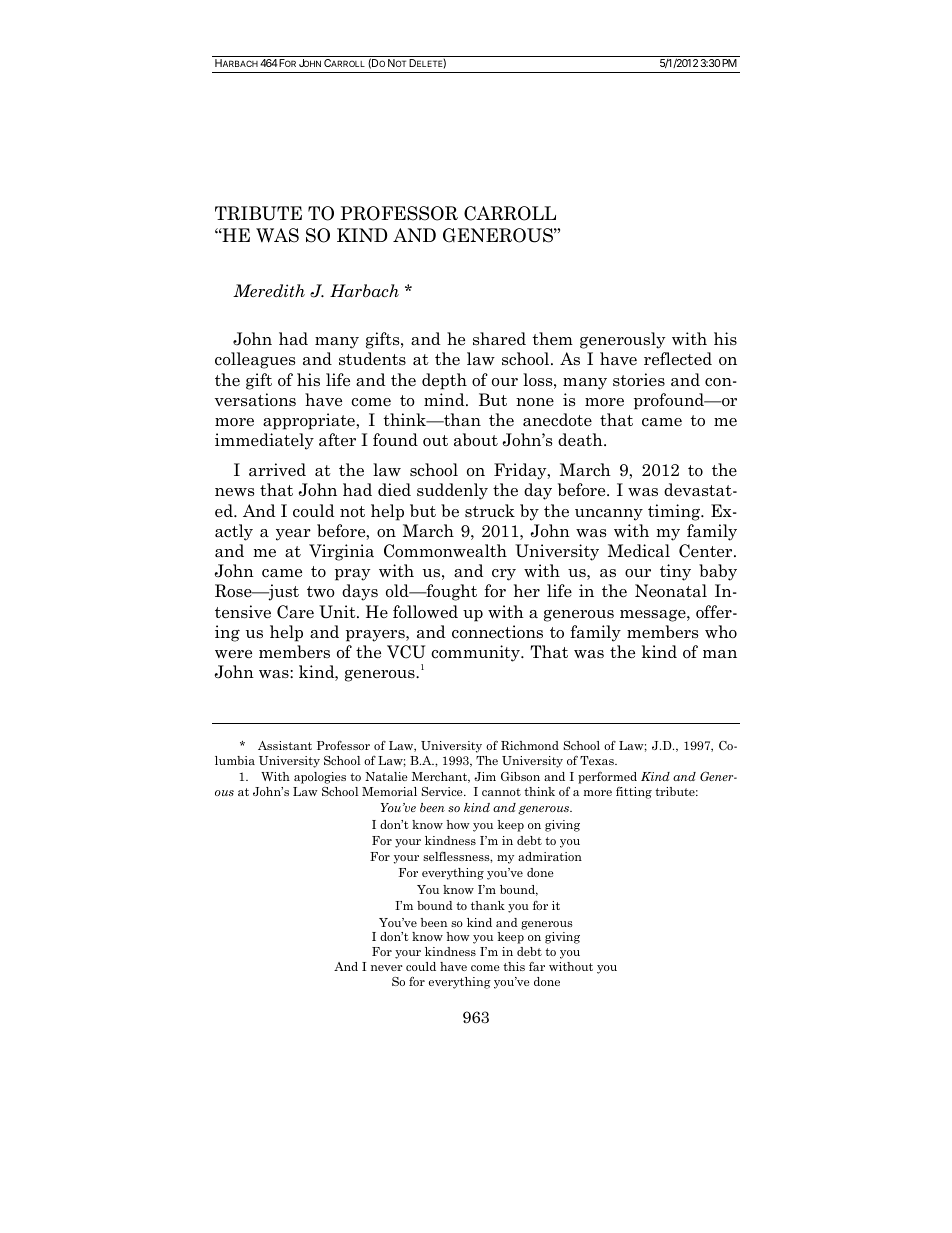 The image size is (952, 1233). What do you see at coordinates (269, 291) in the page?
I see `Meredith` at bounding box center [269, 291].
